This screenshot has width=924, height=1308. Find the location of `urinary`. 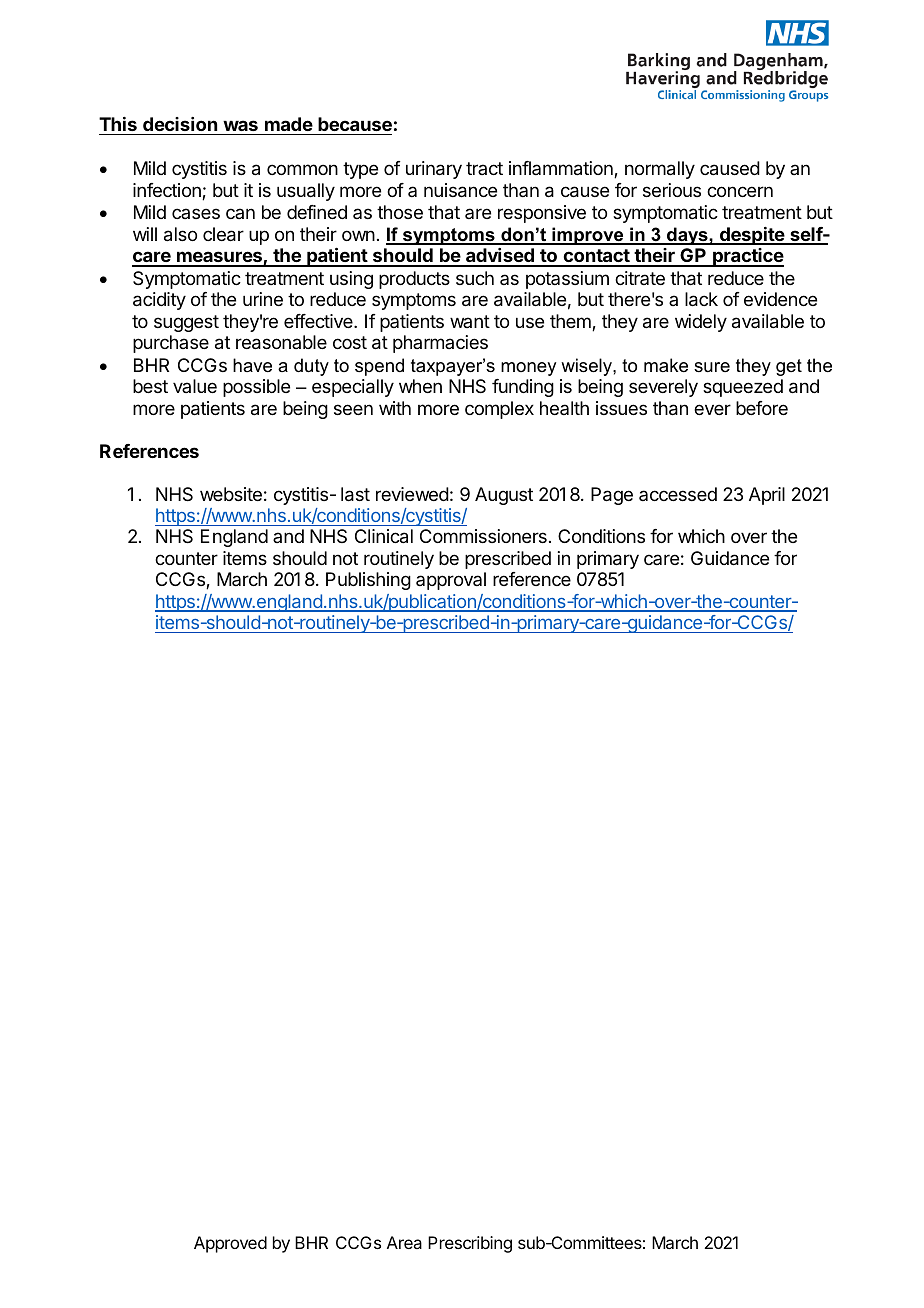

urinary is located at coordinates (434, 170).
